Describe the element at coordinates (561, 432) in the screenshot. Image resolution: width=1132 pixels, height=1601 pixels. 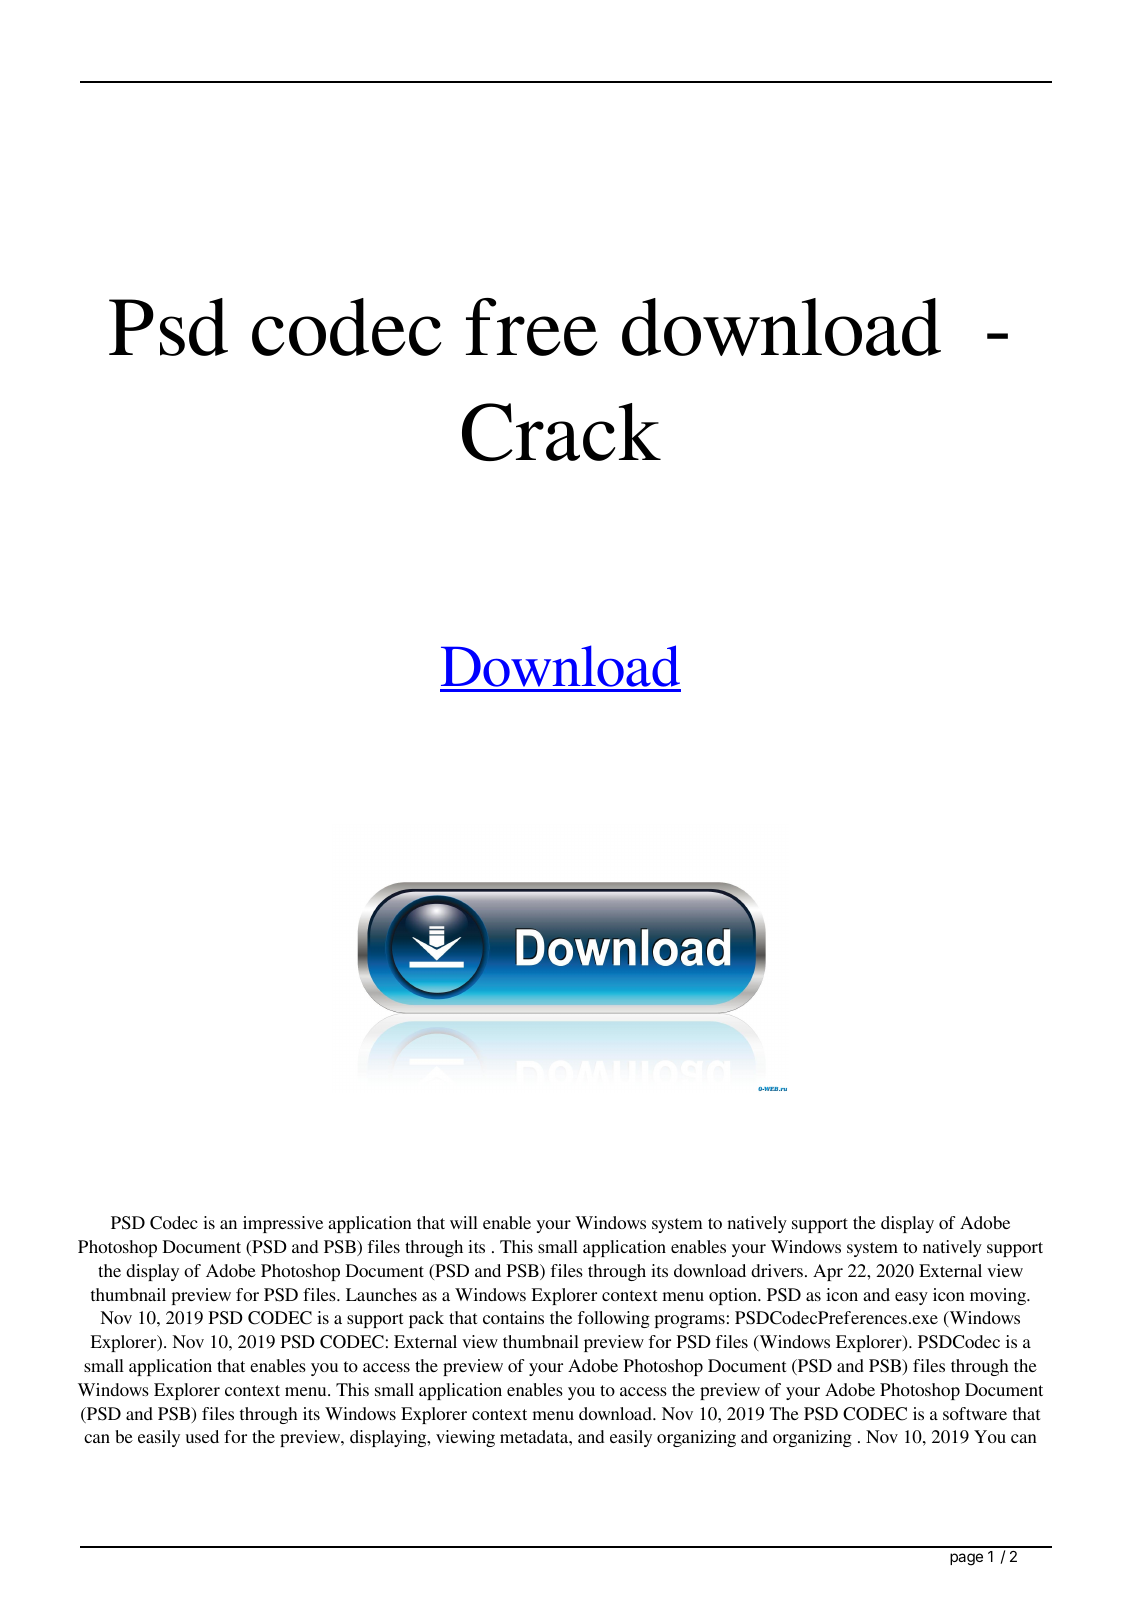
I see `Crack` at that location.
